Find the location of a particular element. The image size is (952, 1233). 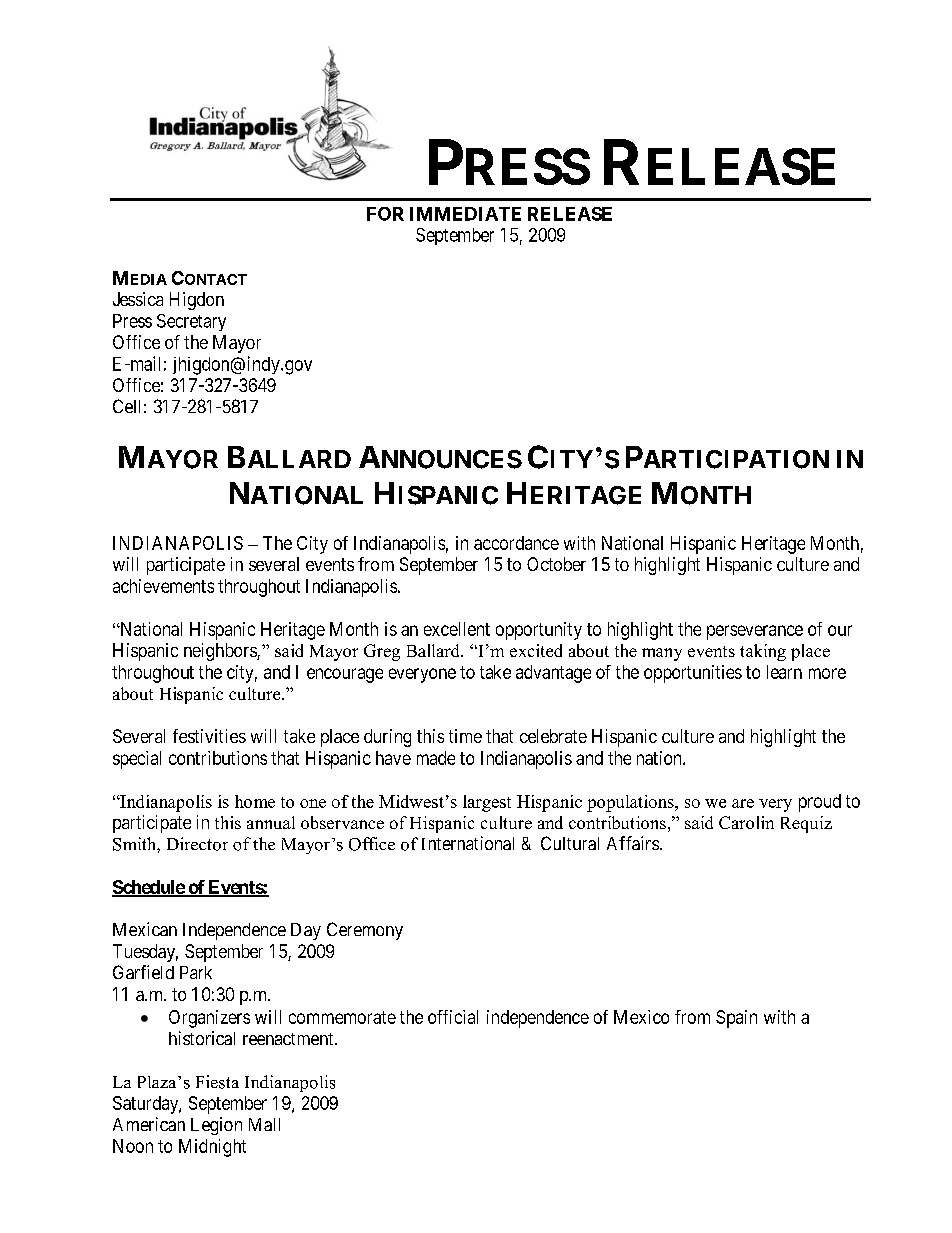

accordance is located at coordinates (516, 543).
